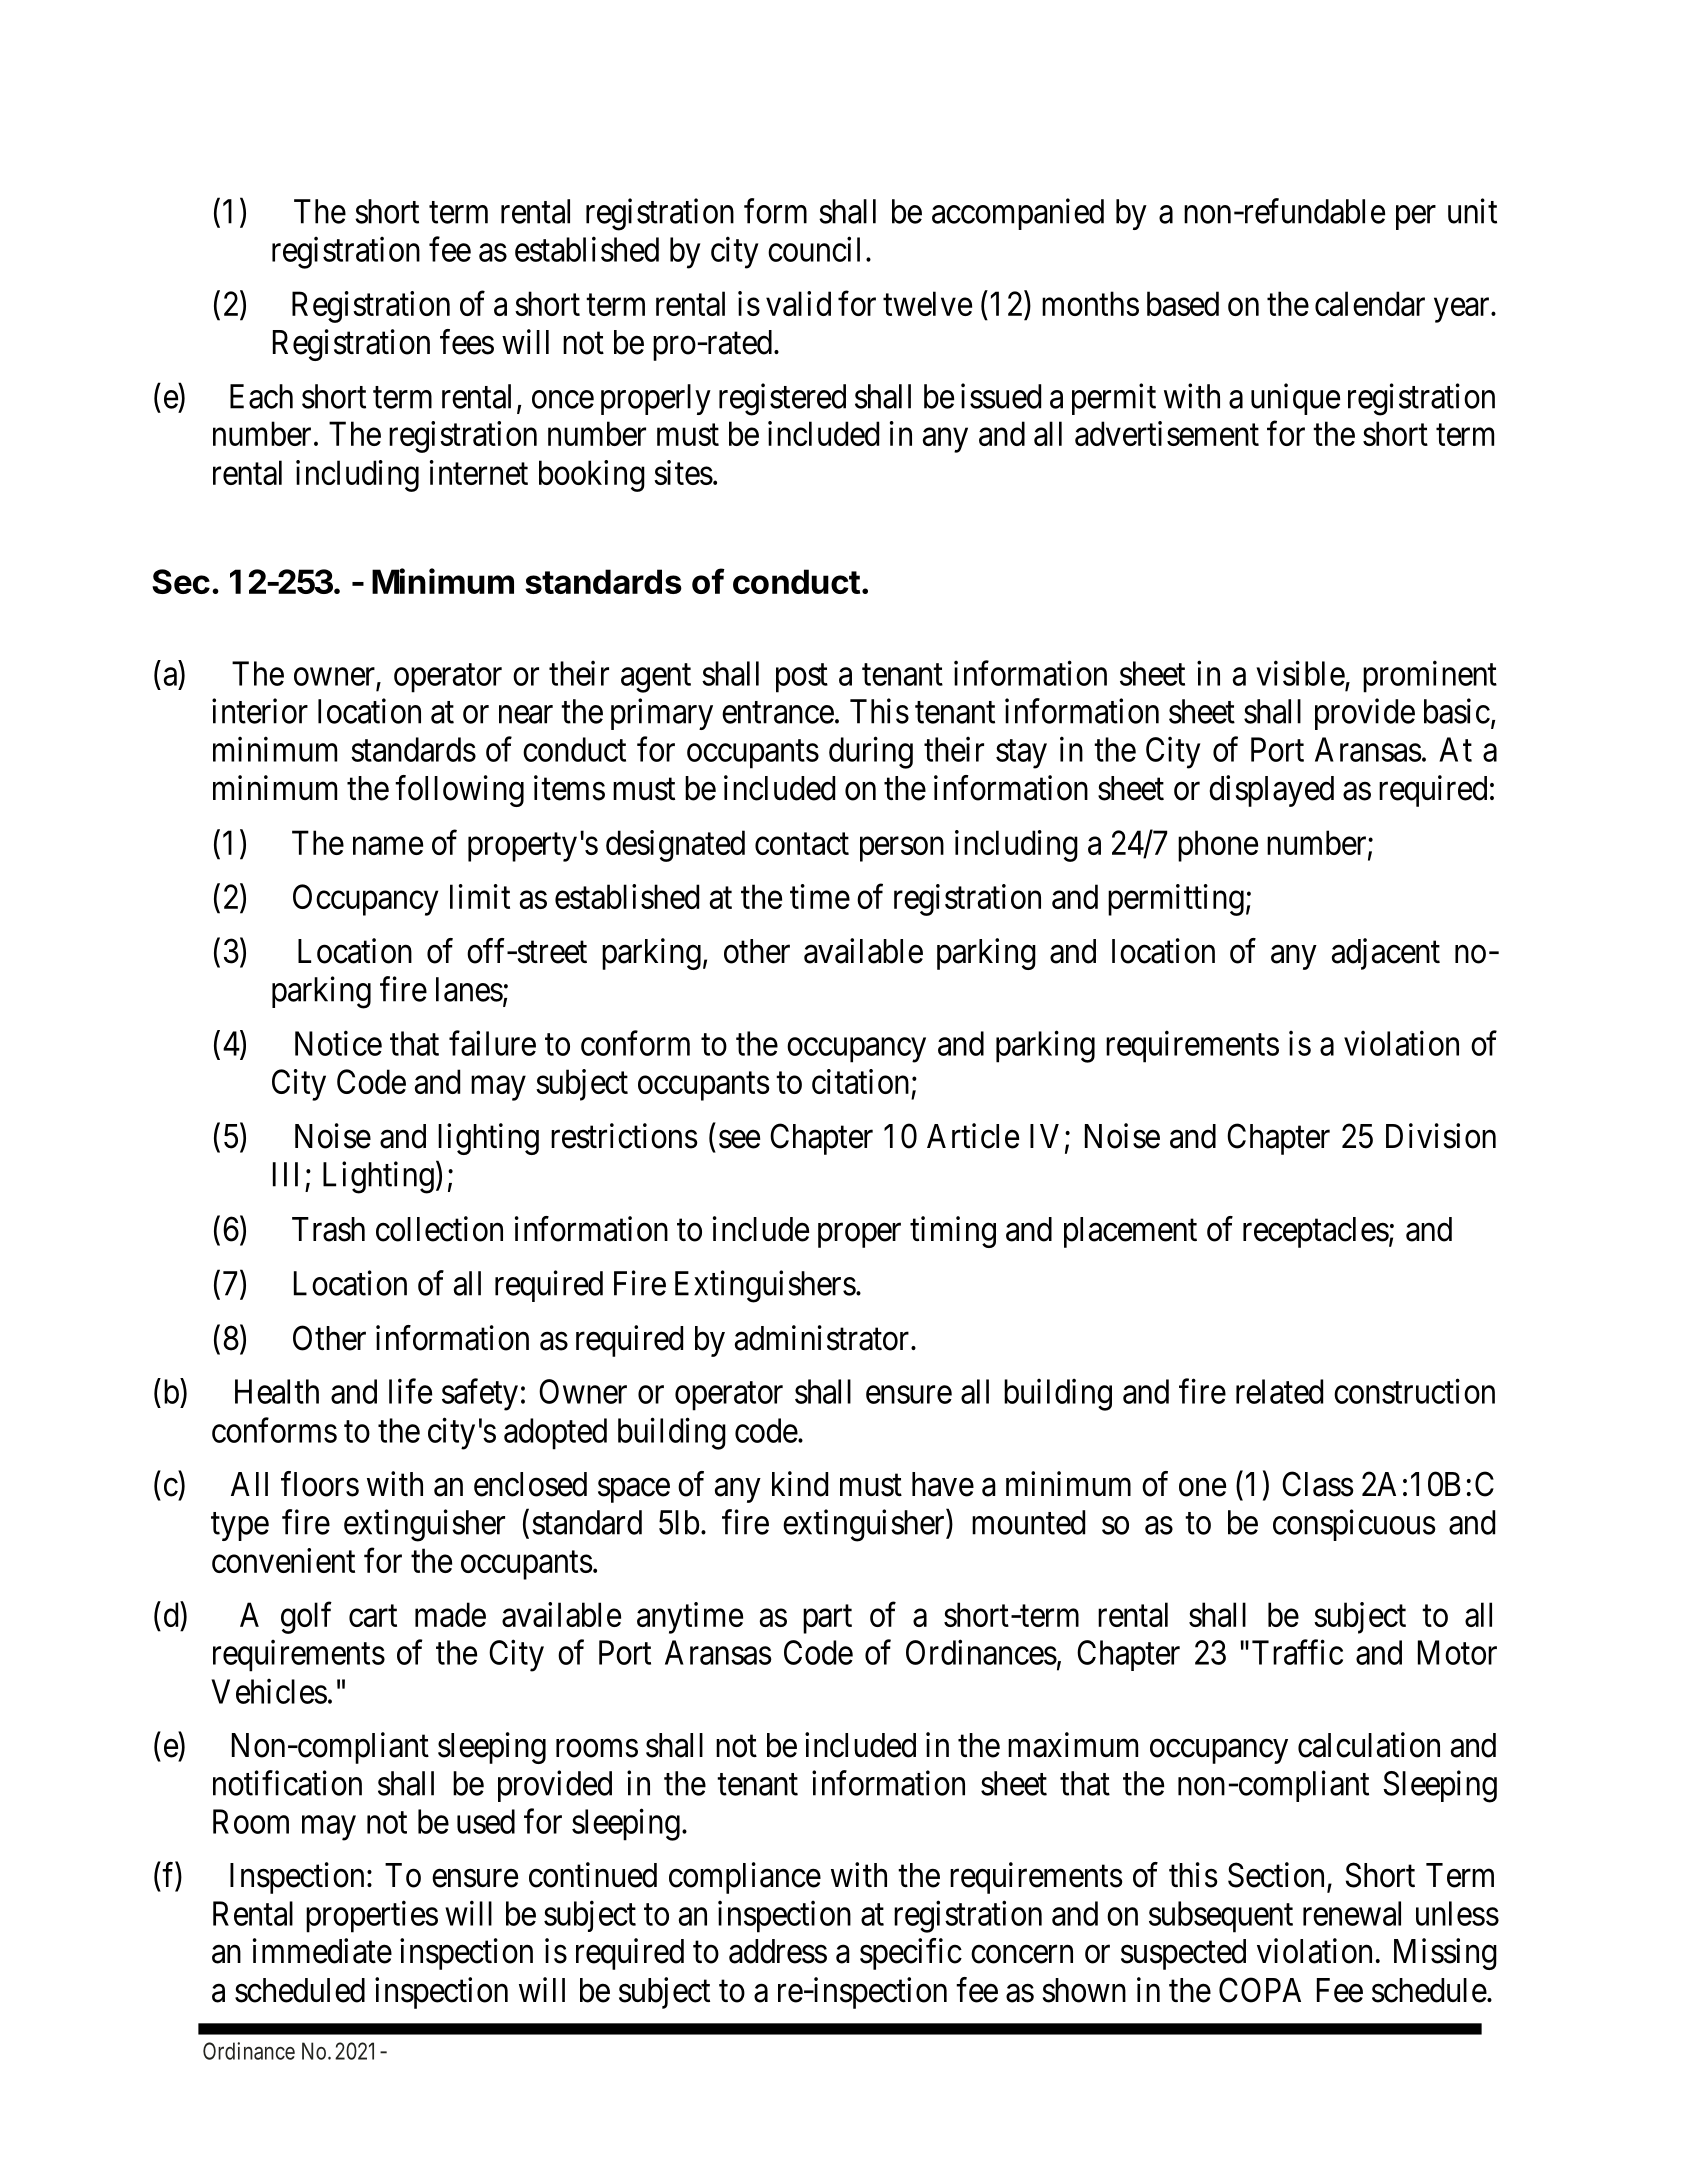 The image size is (1684, 2179). What do you see at coordinates (1463, 310) in the screenshot?
I see `year` at bounding box center [1463, 310].
